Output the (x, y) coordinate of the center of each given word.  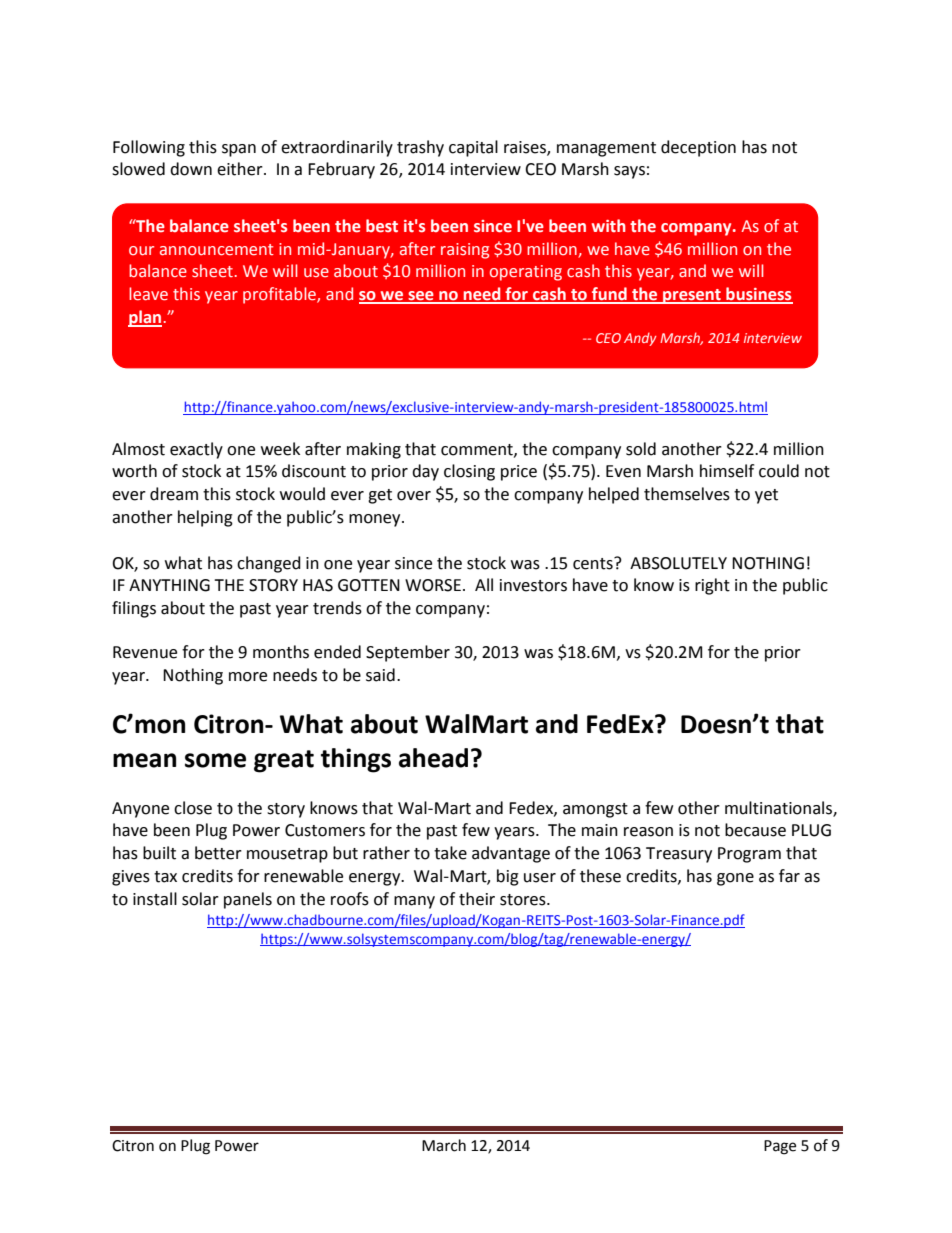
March (444, 1145)
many (414, 902)
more (248, 677)
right (712, 586)
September (408, 653)
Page (780, 1147)
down (191, 169)
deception (698, 148)
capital (473, 148)
